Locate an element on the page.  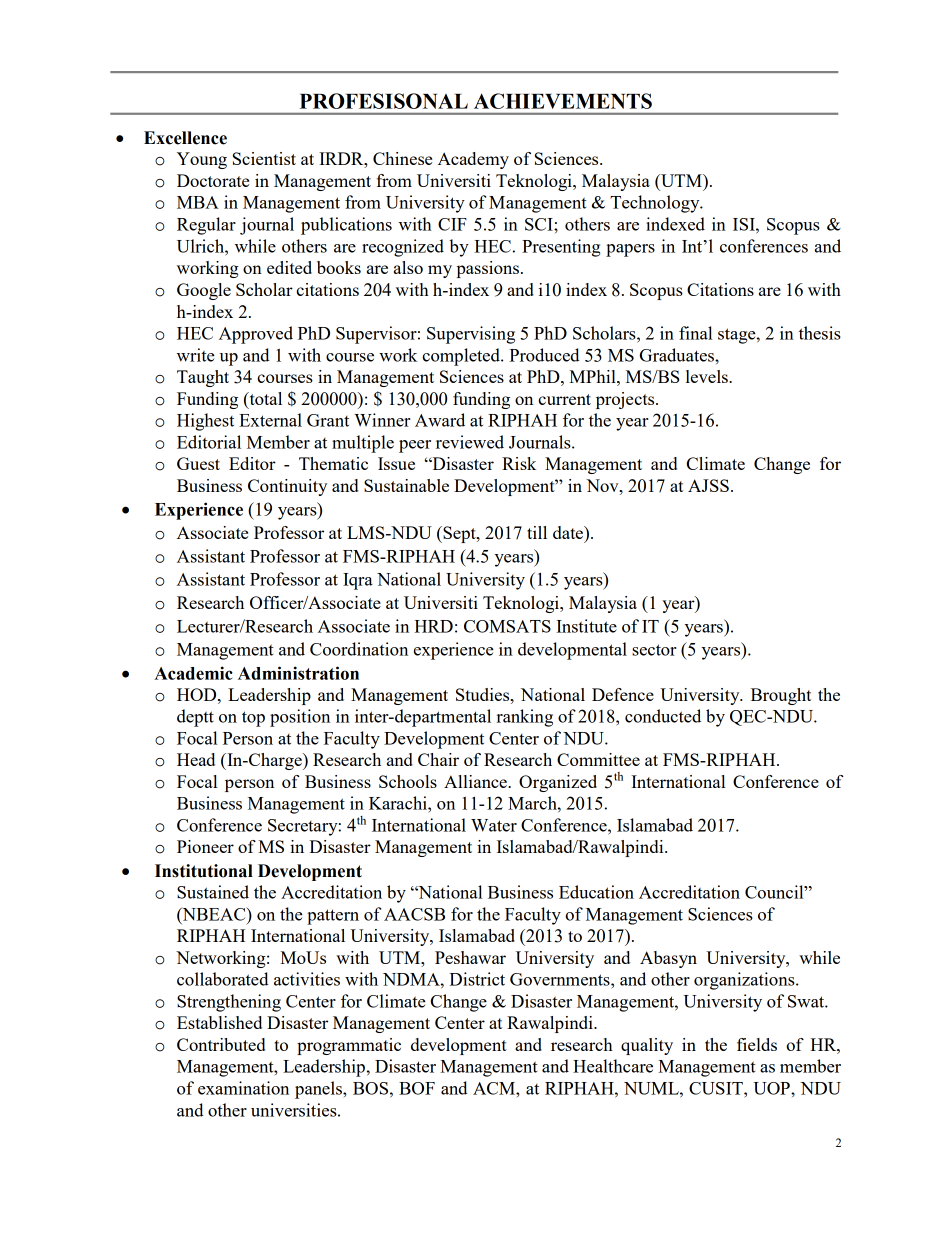
Supervising is located at coordinates (471, 335).
